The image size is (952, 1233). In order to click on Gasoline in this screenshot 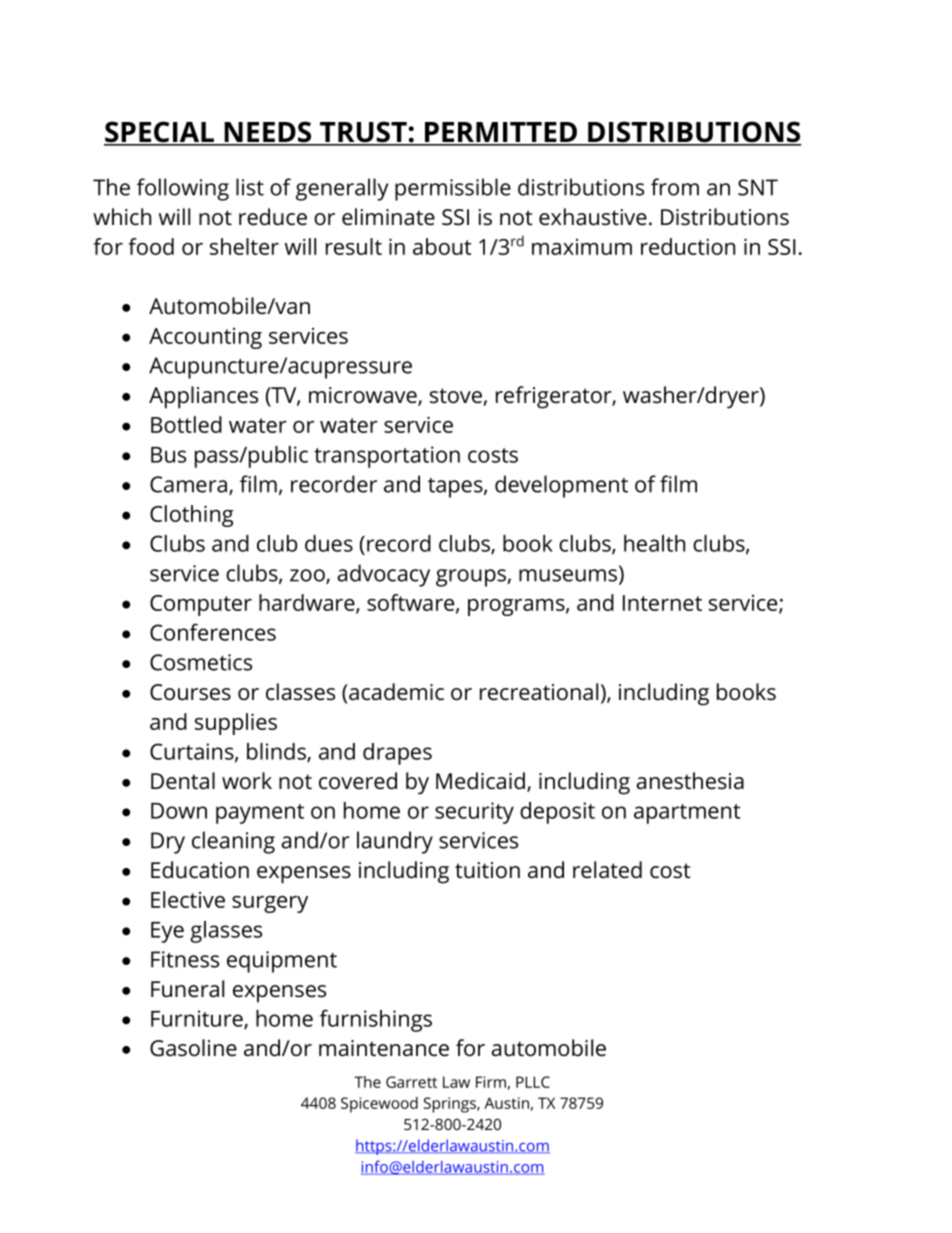, I will do `click(193, 1048)`.
